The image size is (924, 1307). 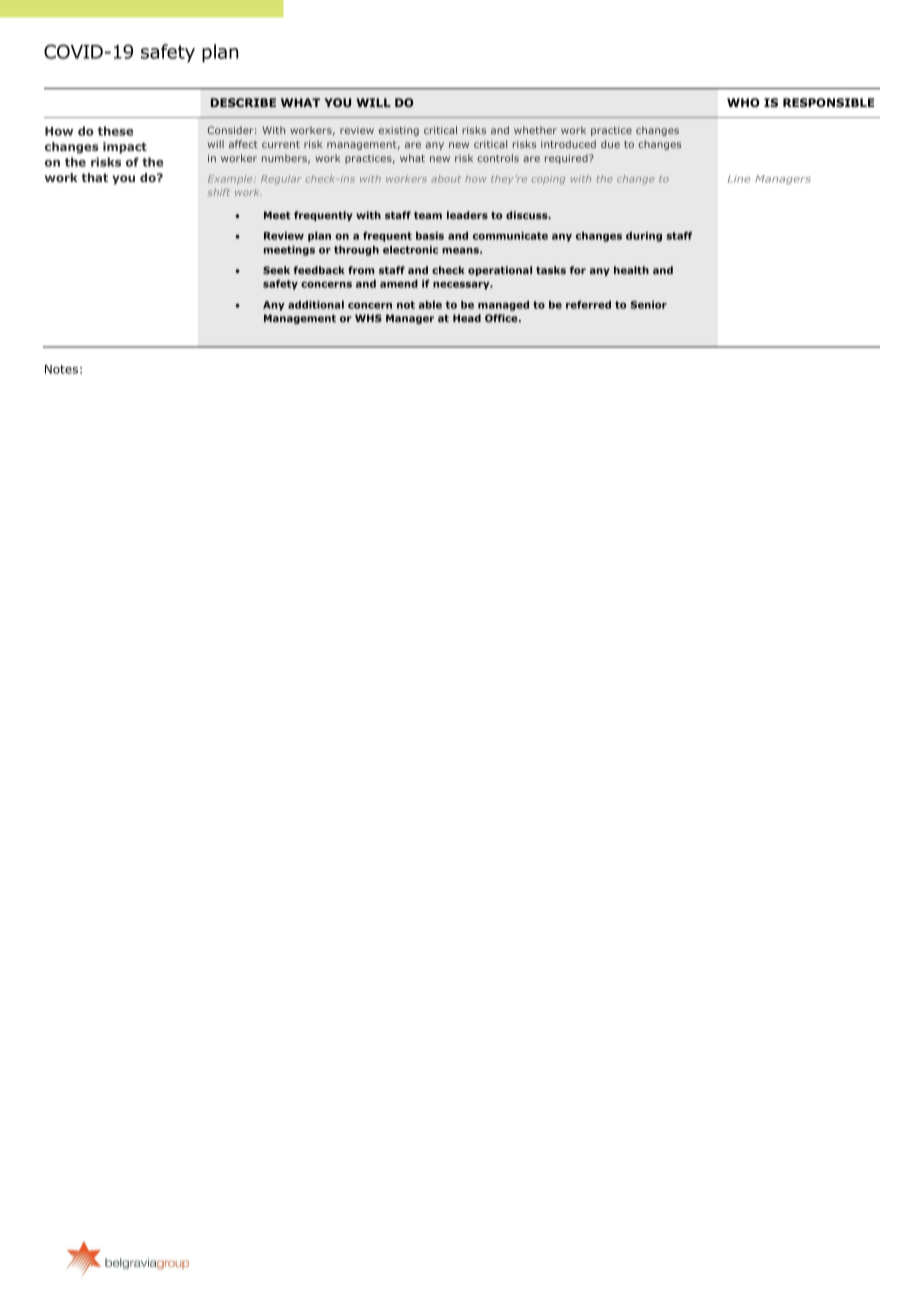 What do you see at coordinates (467, 318) in the page?
I see `Head` at bounding box center [467, 318].
